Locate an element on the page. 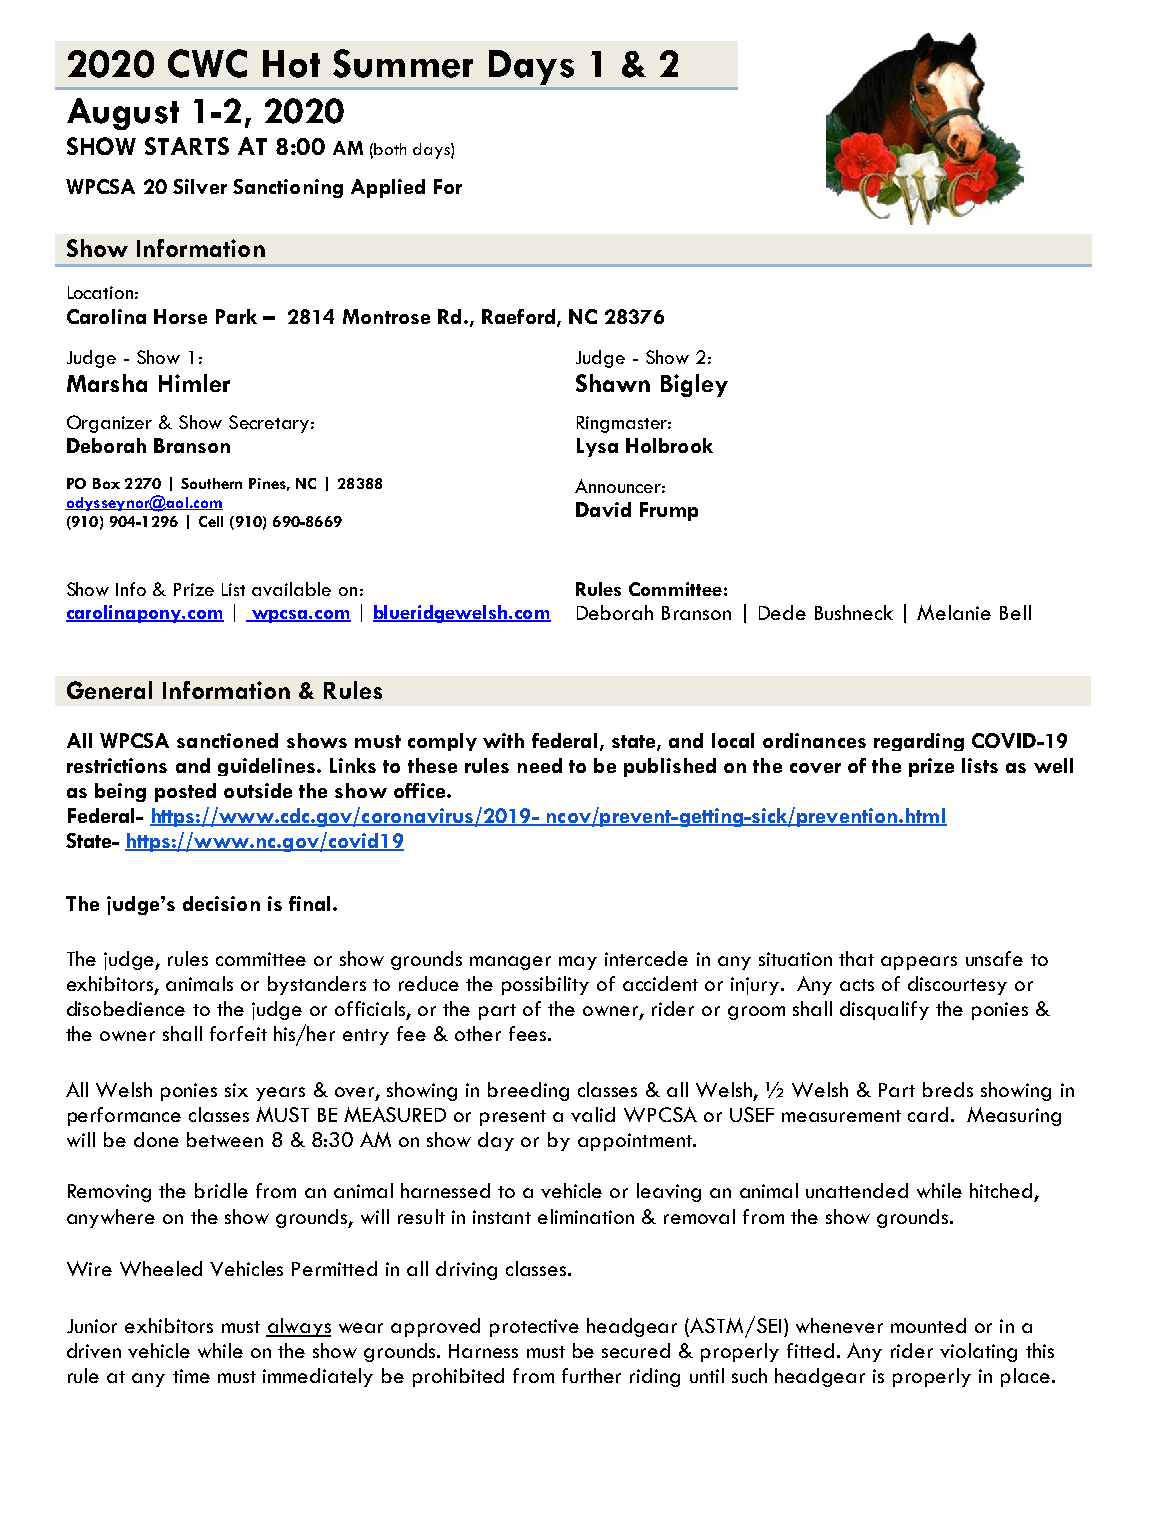 The width and height of the document is (1175, 1520). time is located at coordinates (191, 1376).
